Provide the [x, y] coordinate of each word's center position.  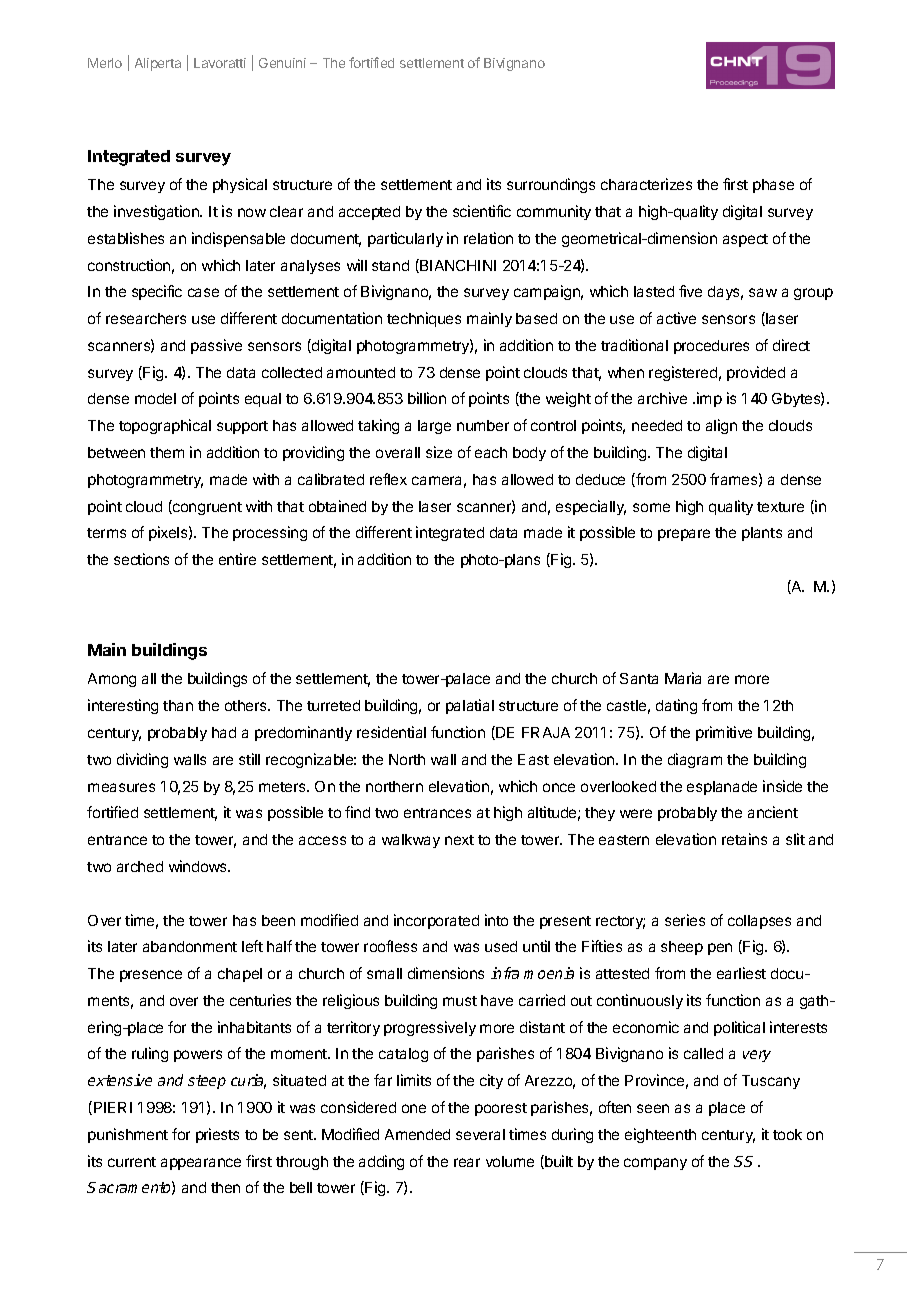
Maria [683, 678]
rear [467, 1162]
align [721, 426]
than [178, 705]
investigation [157, 212]
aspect [745, 240]
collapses [759, 922]
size [439, 452]
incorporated [436, 921]
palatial [470, 706]
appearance [201, 1164]
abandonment [190, 946]
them [167, 452]
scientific [482, 211]
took [787, 1134]
